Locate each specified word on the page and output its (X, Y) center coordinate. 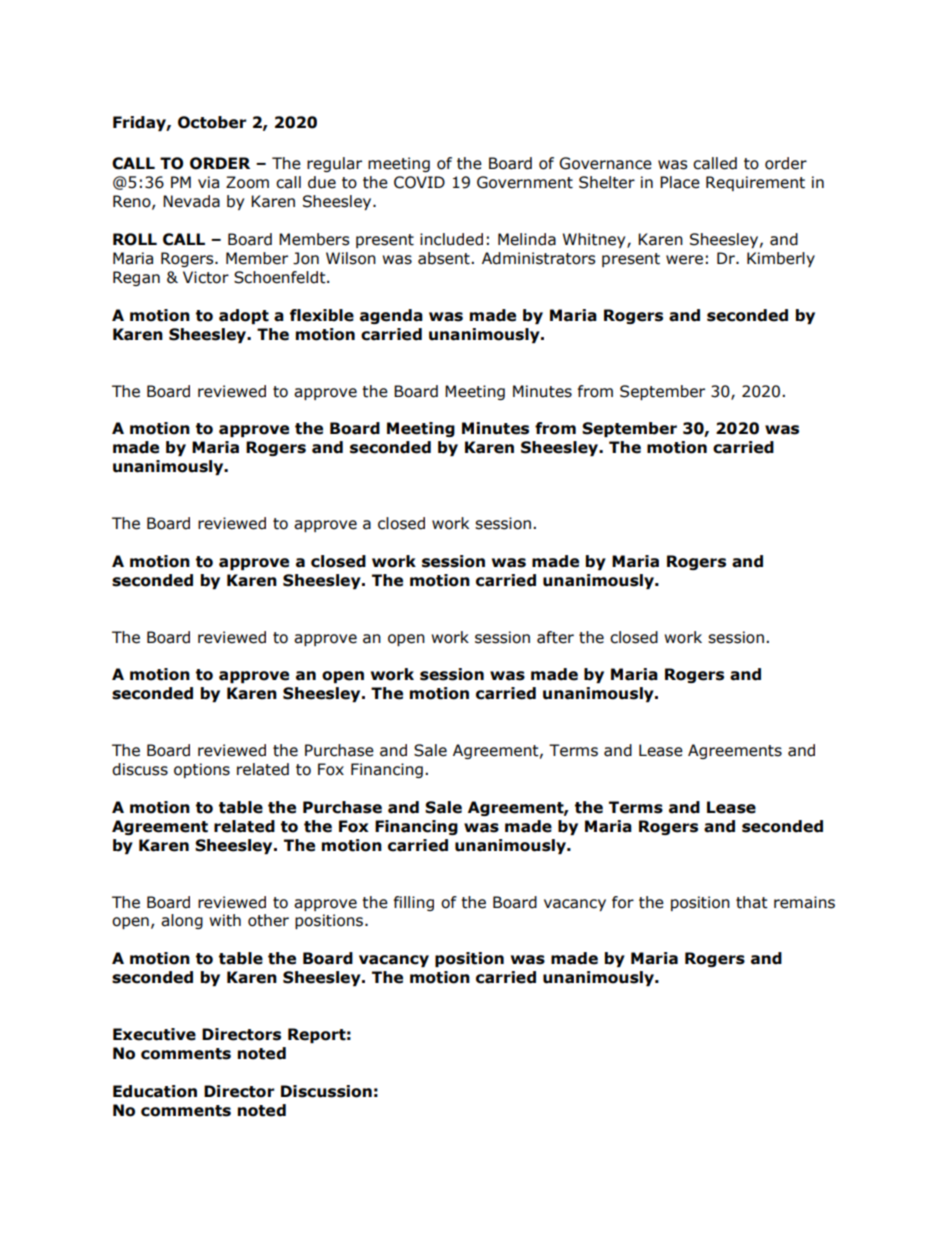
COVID (419, 182)
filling (414, 903)
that (752, 902)
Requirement (755, 183)
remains (804, 902)
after (555, 637)
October (212, 122)
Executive (154, 1034)
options (202, 770)
